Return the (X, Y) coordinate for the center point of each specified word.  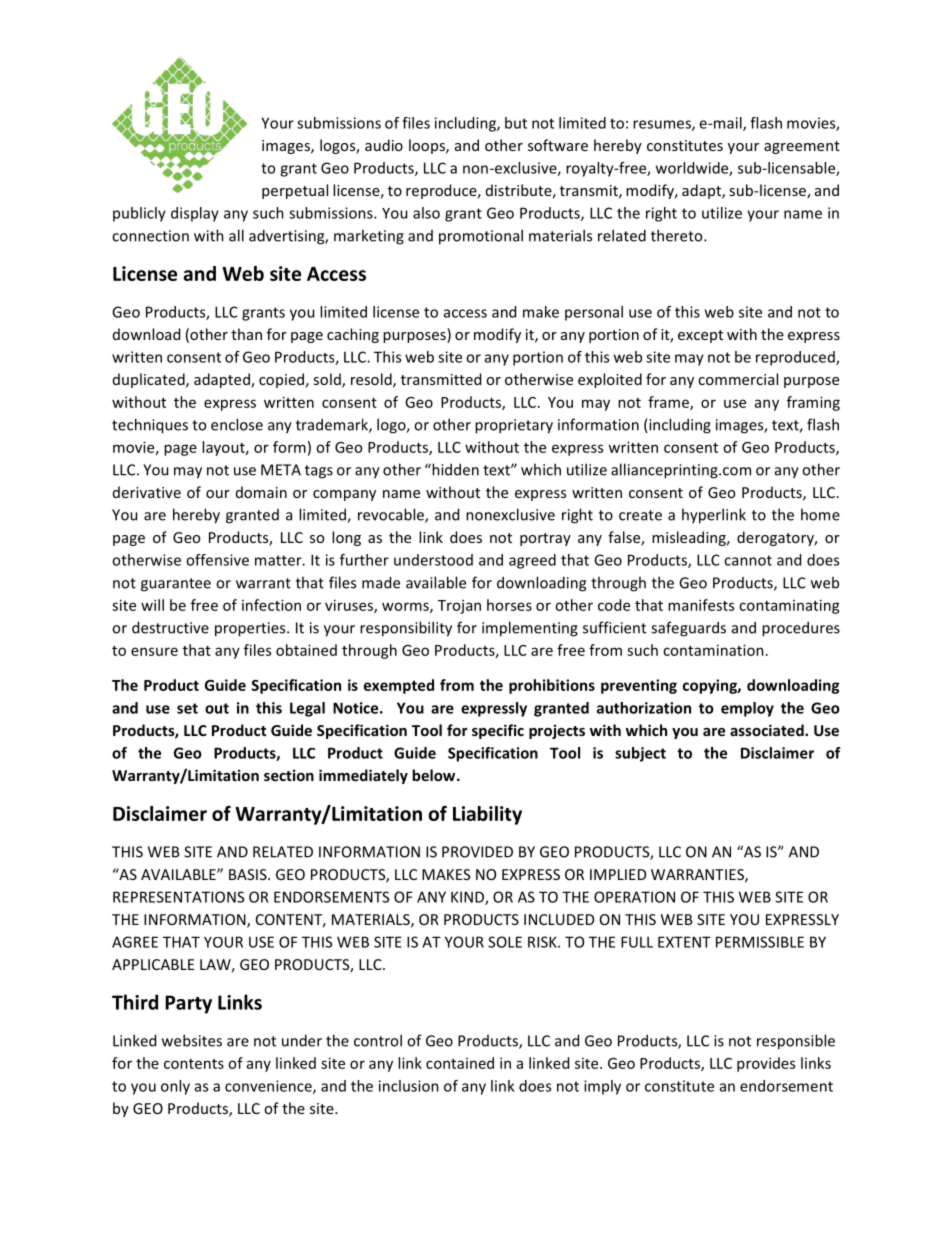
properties (251, 629)
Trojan (459, 607)
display (195, 214)
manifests (701, 605)
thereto (678, 235)
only (175, 1087)
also (426, 213)
